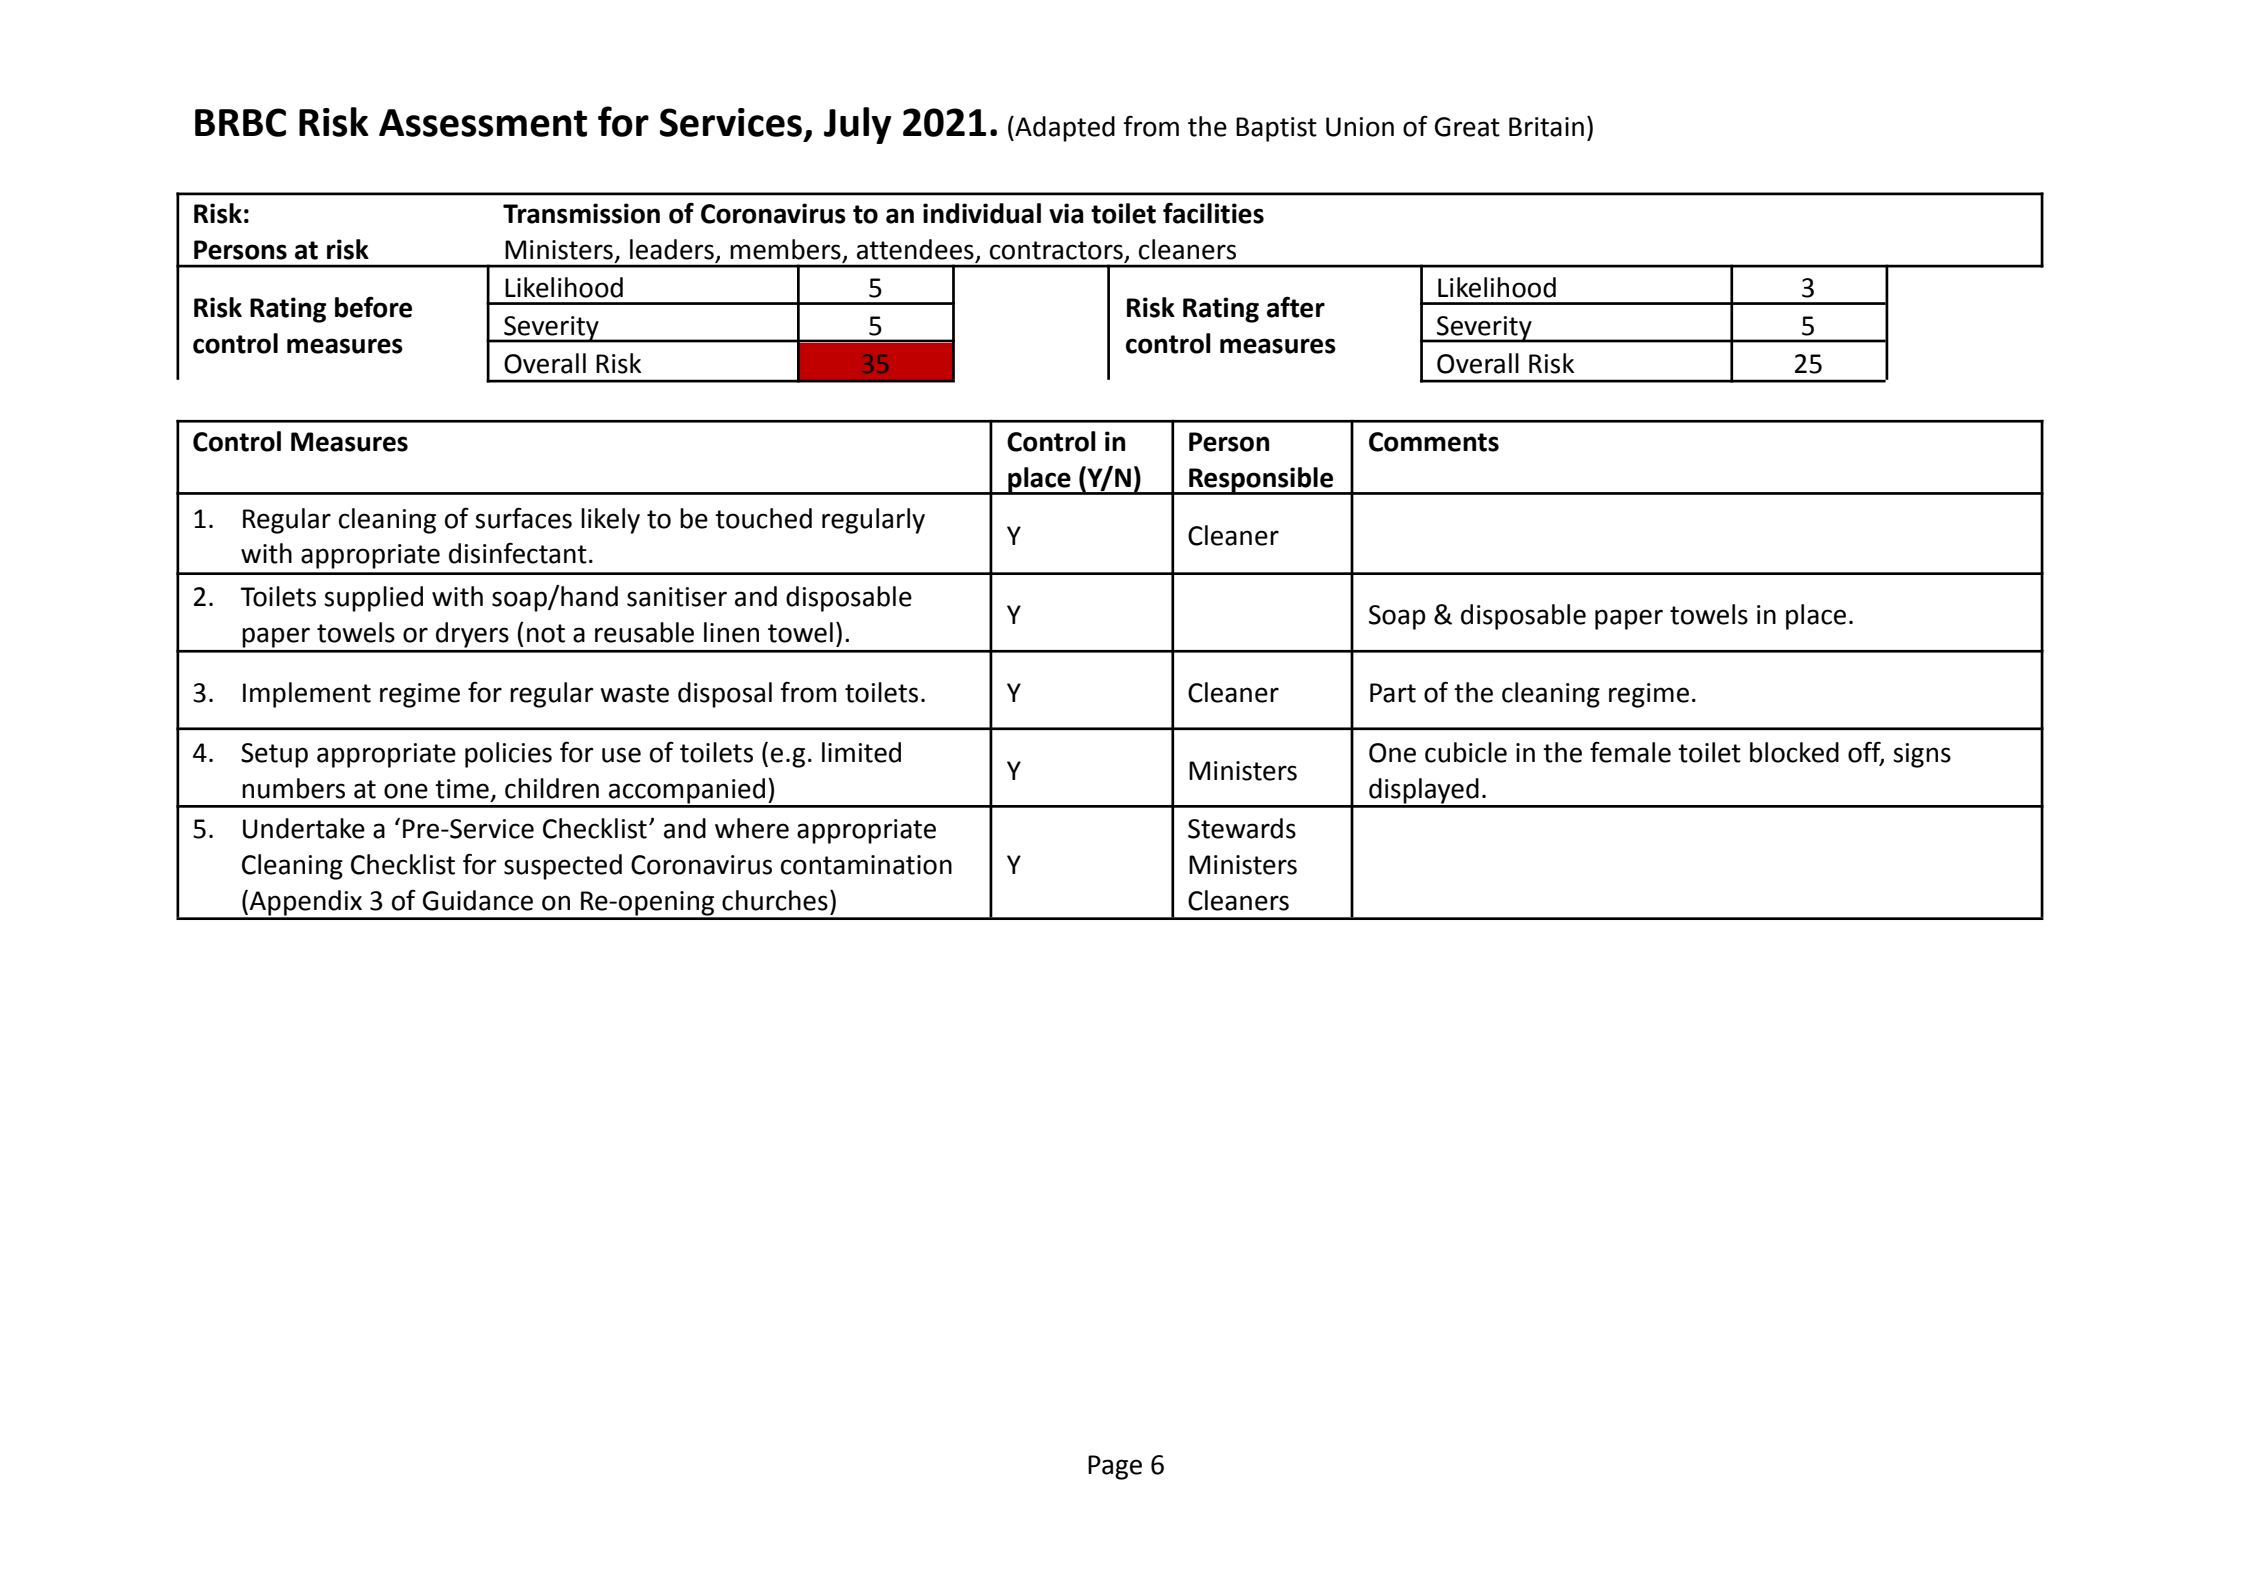 The height and width of the image is (1594, 2252). What do you see at coordinates (483, 123) in the image?
I see `Assessment` at bounding box center [483, 123].
